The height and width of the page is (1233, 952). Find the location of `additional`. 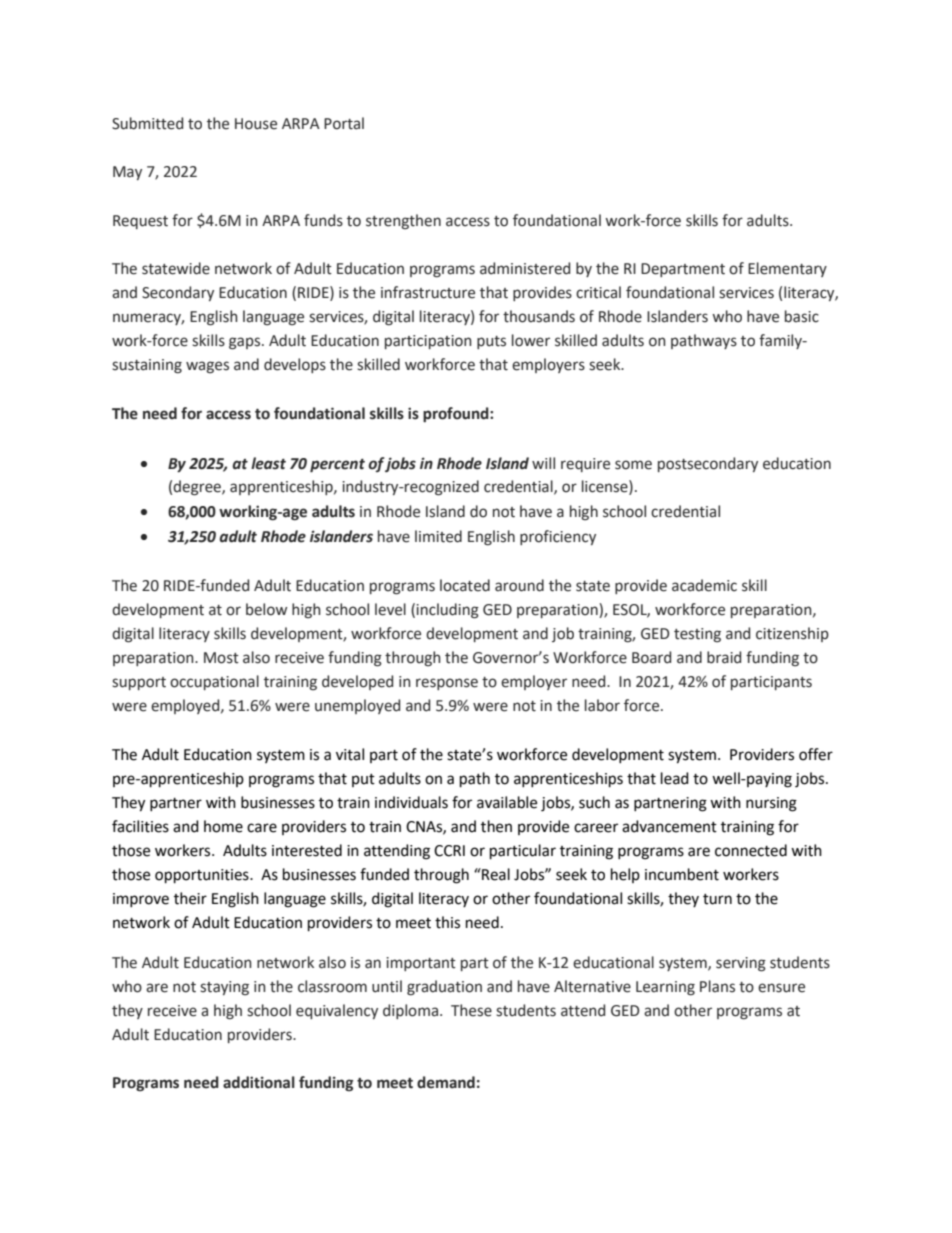

additional is located at coordinates (259, 1082).
